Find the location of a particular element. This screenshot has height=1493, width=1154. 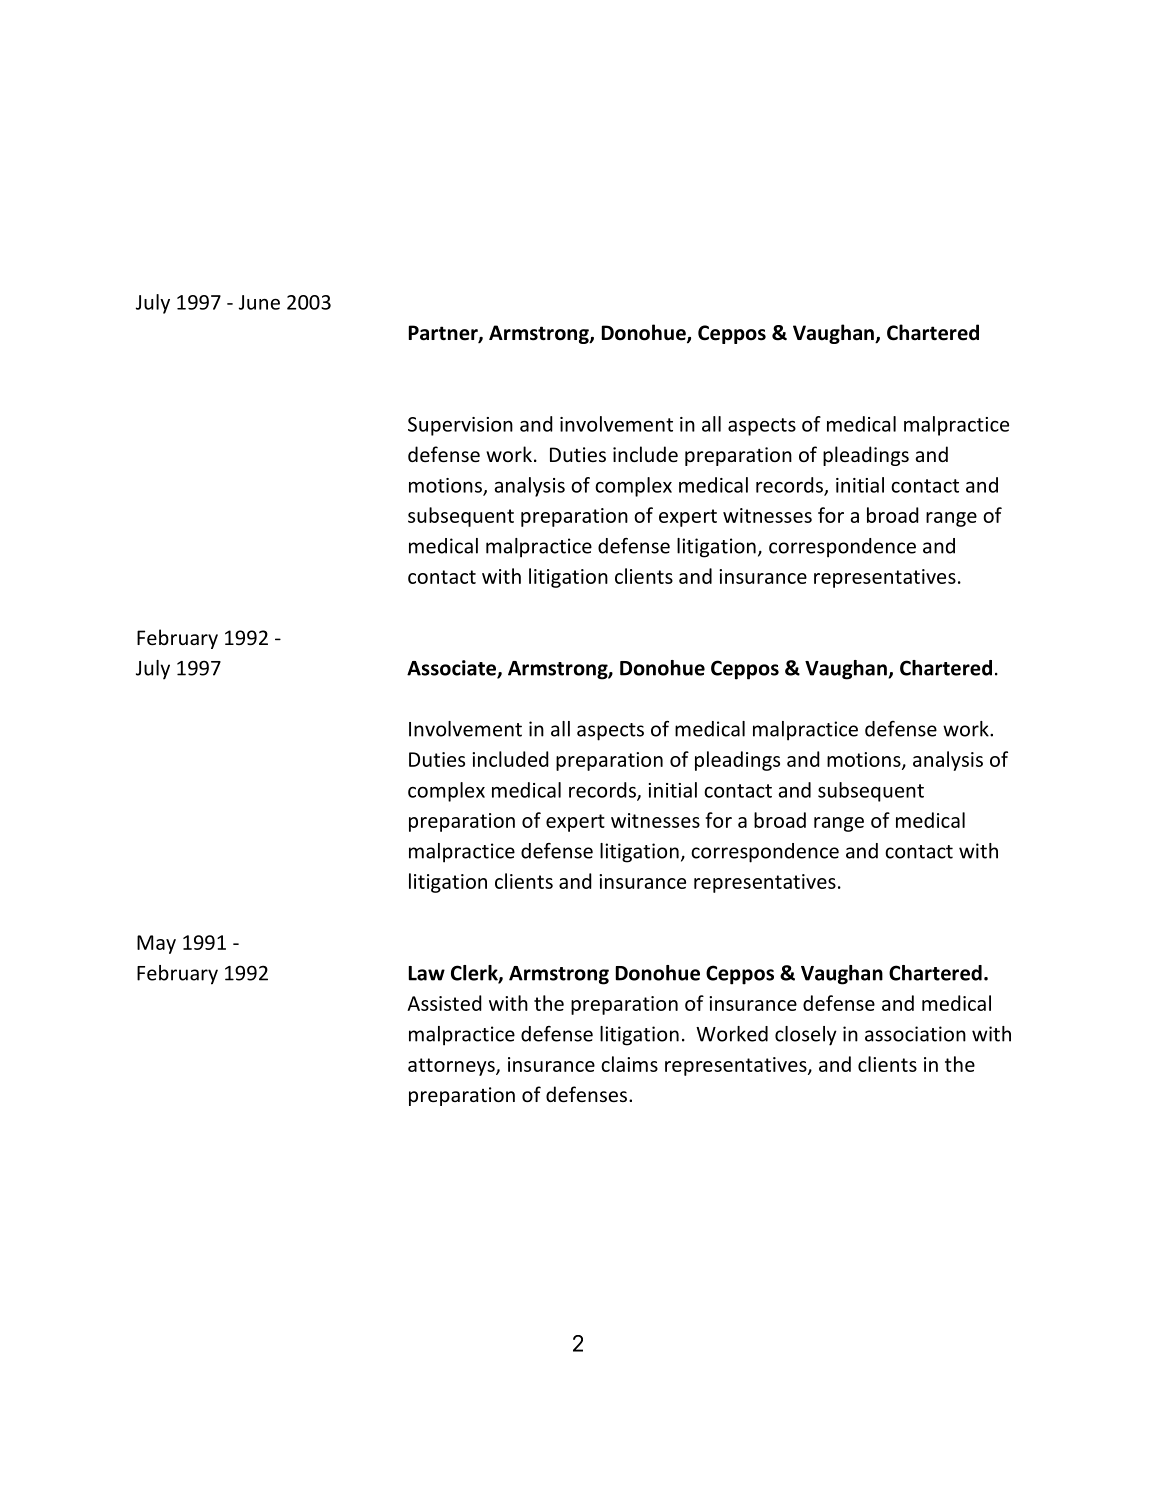

association is located at coordinates (915, 1034).
